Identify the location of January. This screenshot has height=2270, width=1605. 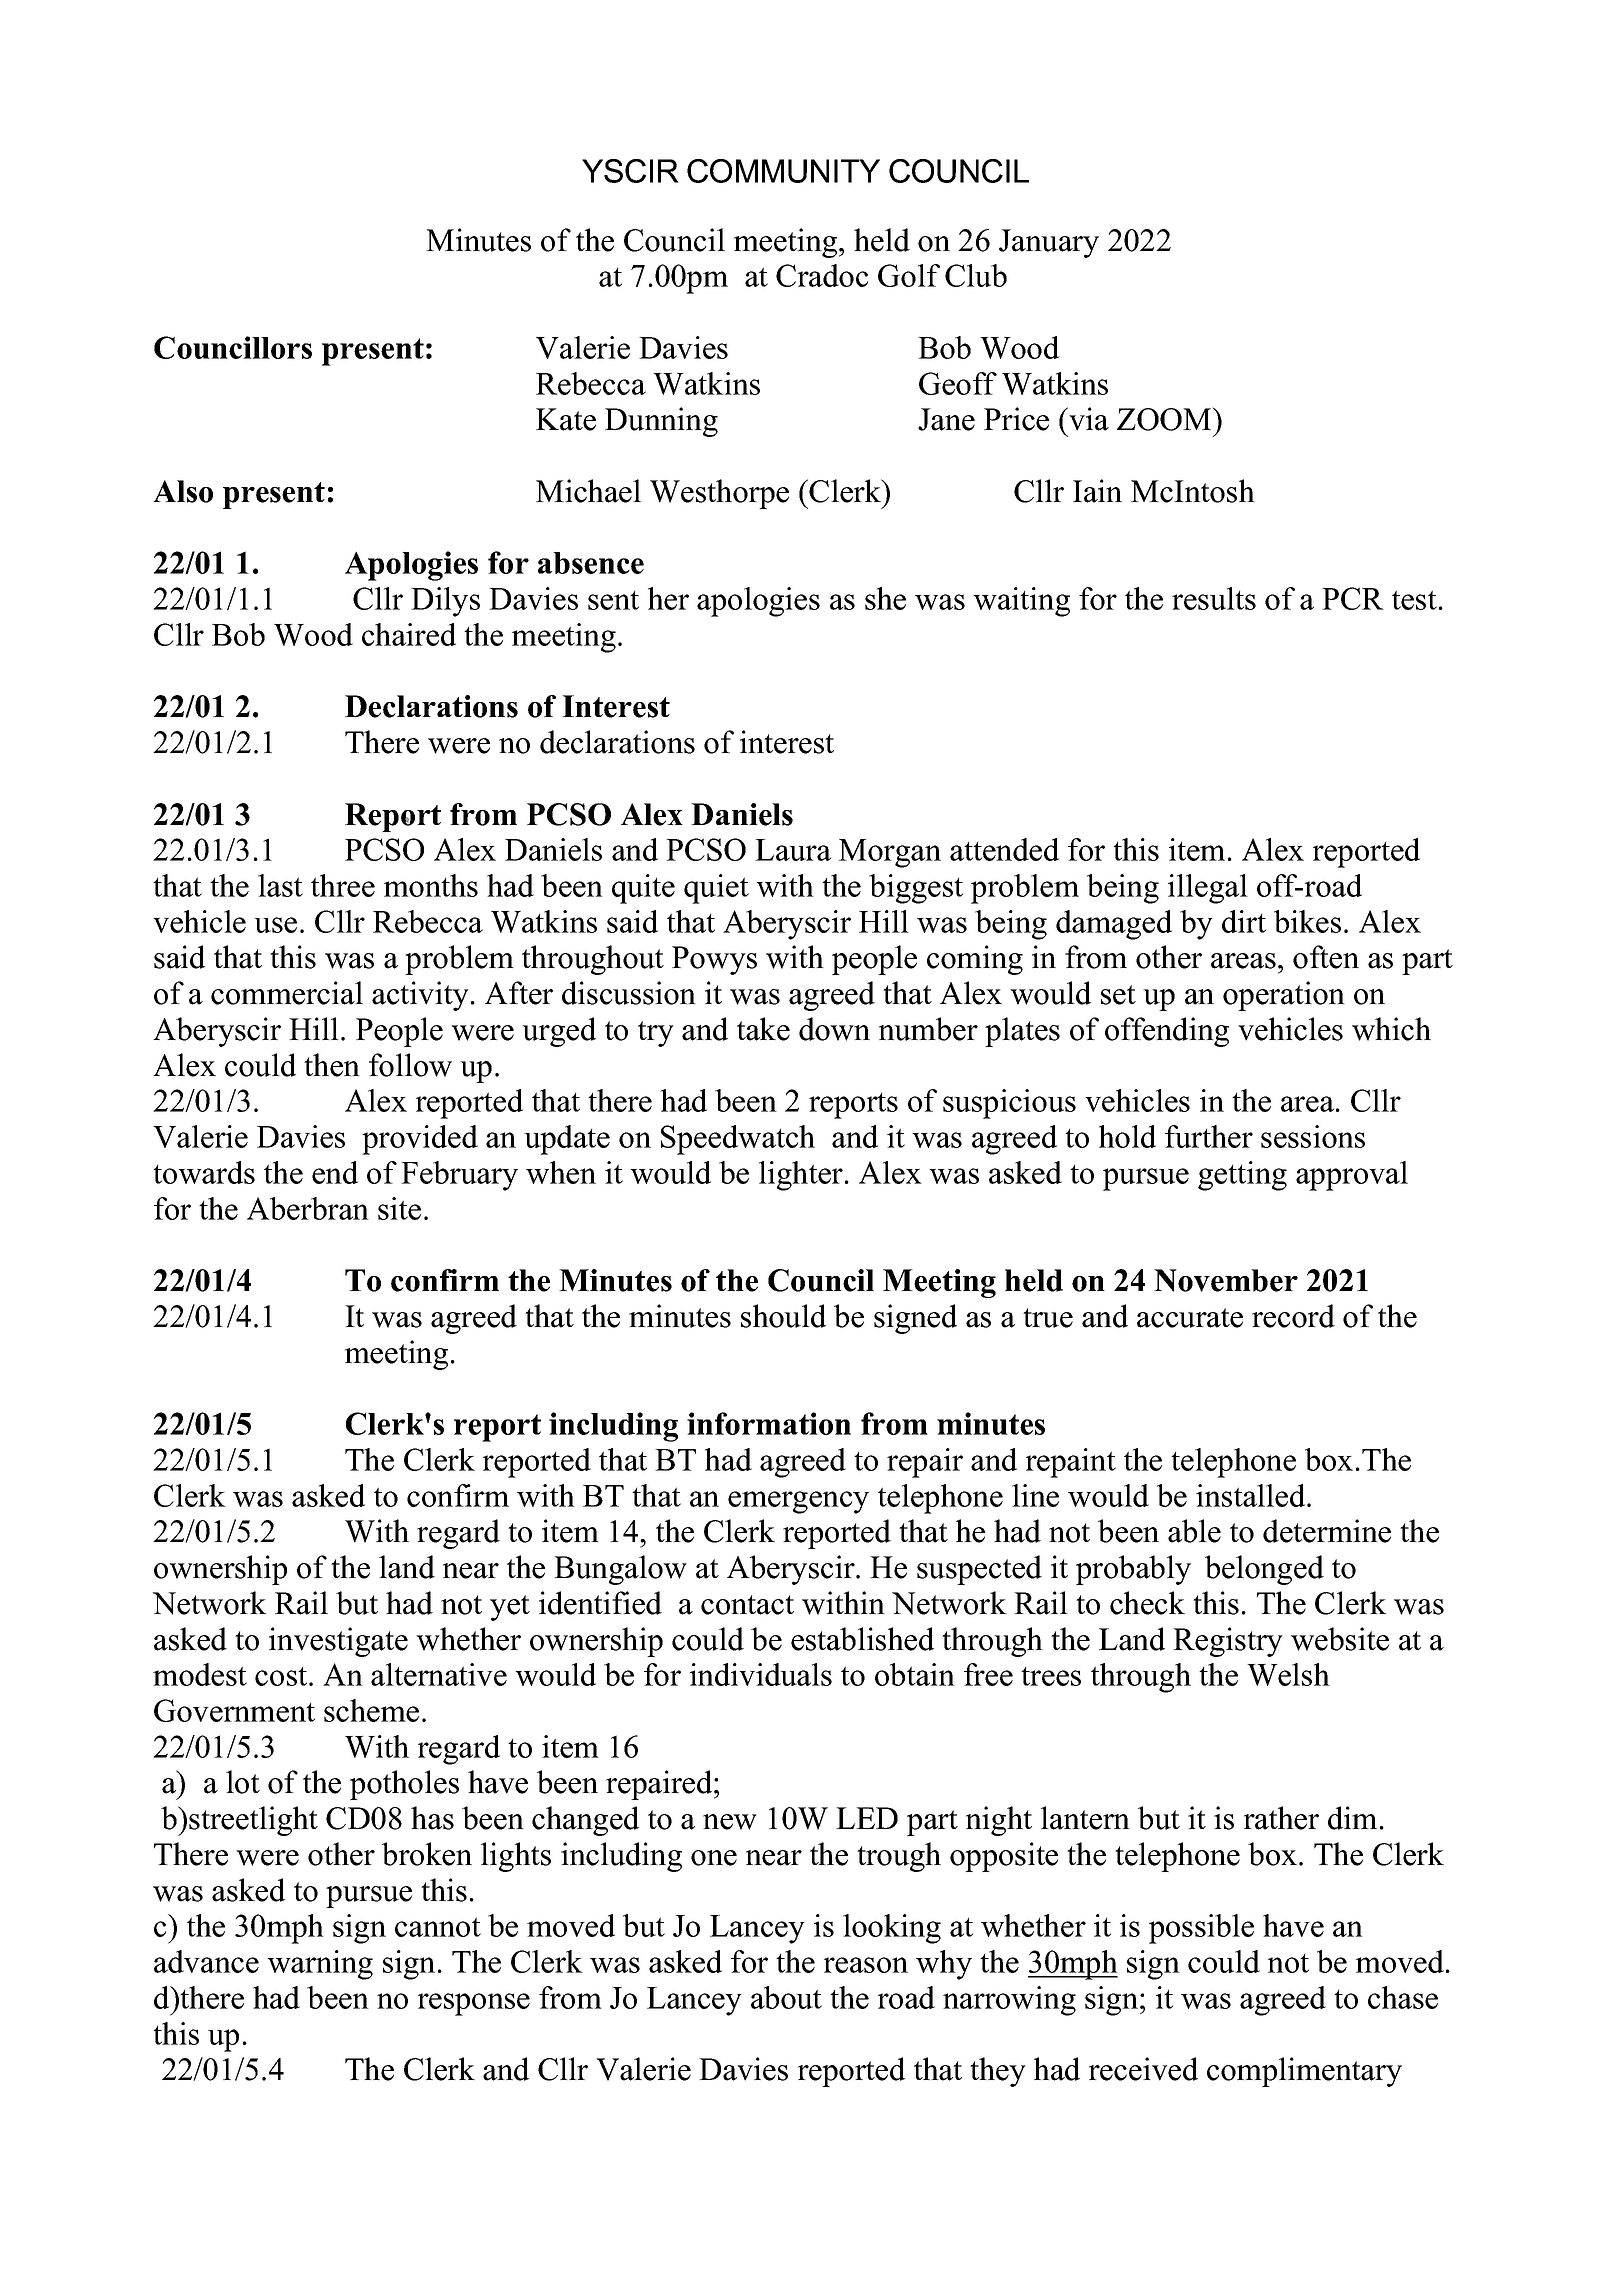
(1049, 243).
